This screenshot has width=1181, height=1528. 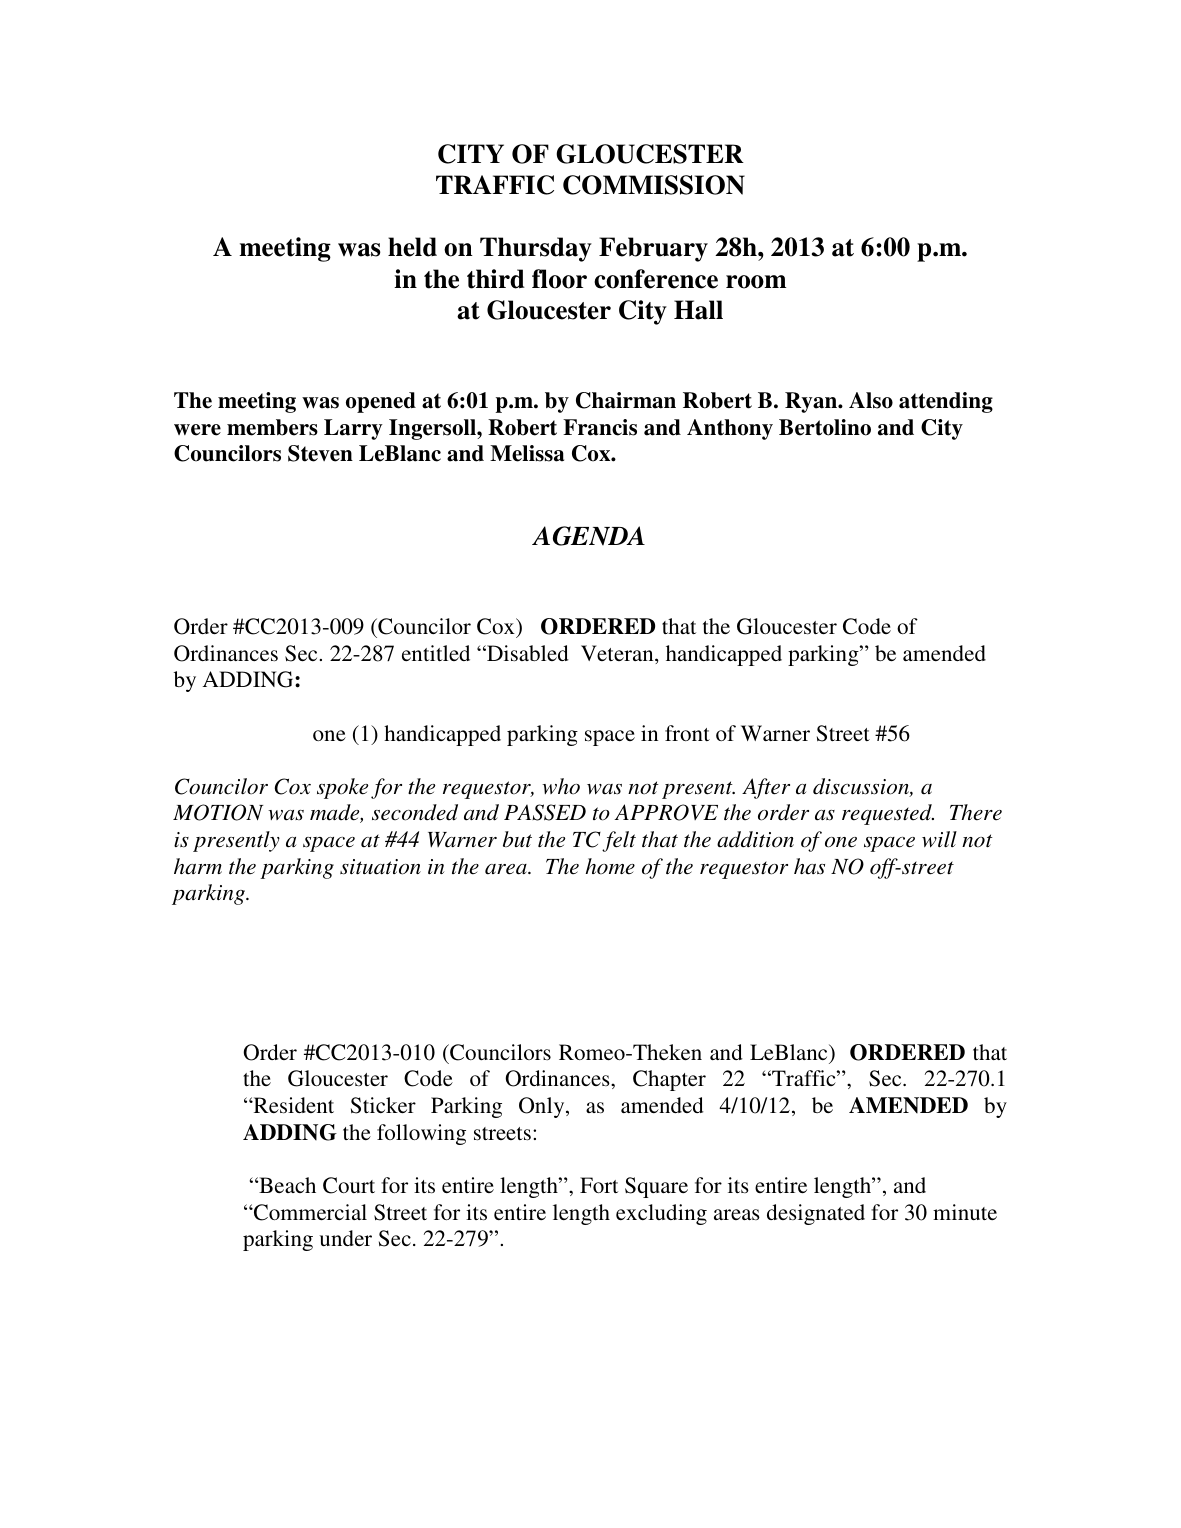 I want to click on Fort, so click(x=599, y=1185).
